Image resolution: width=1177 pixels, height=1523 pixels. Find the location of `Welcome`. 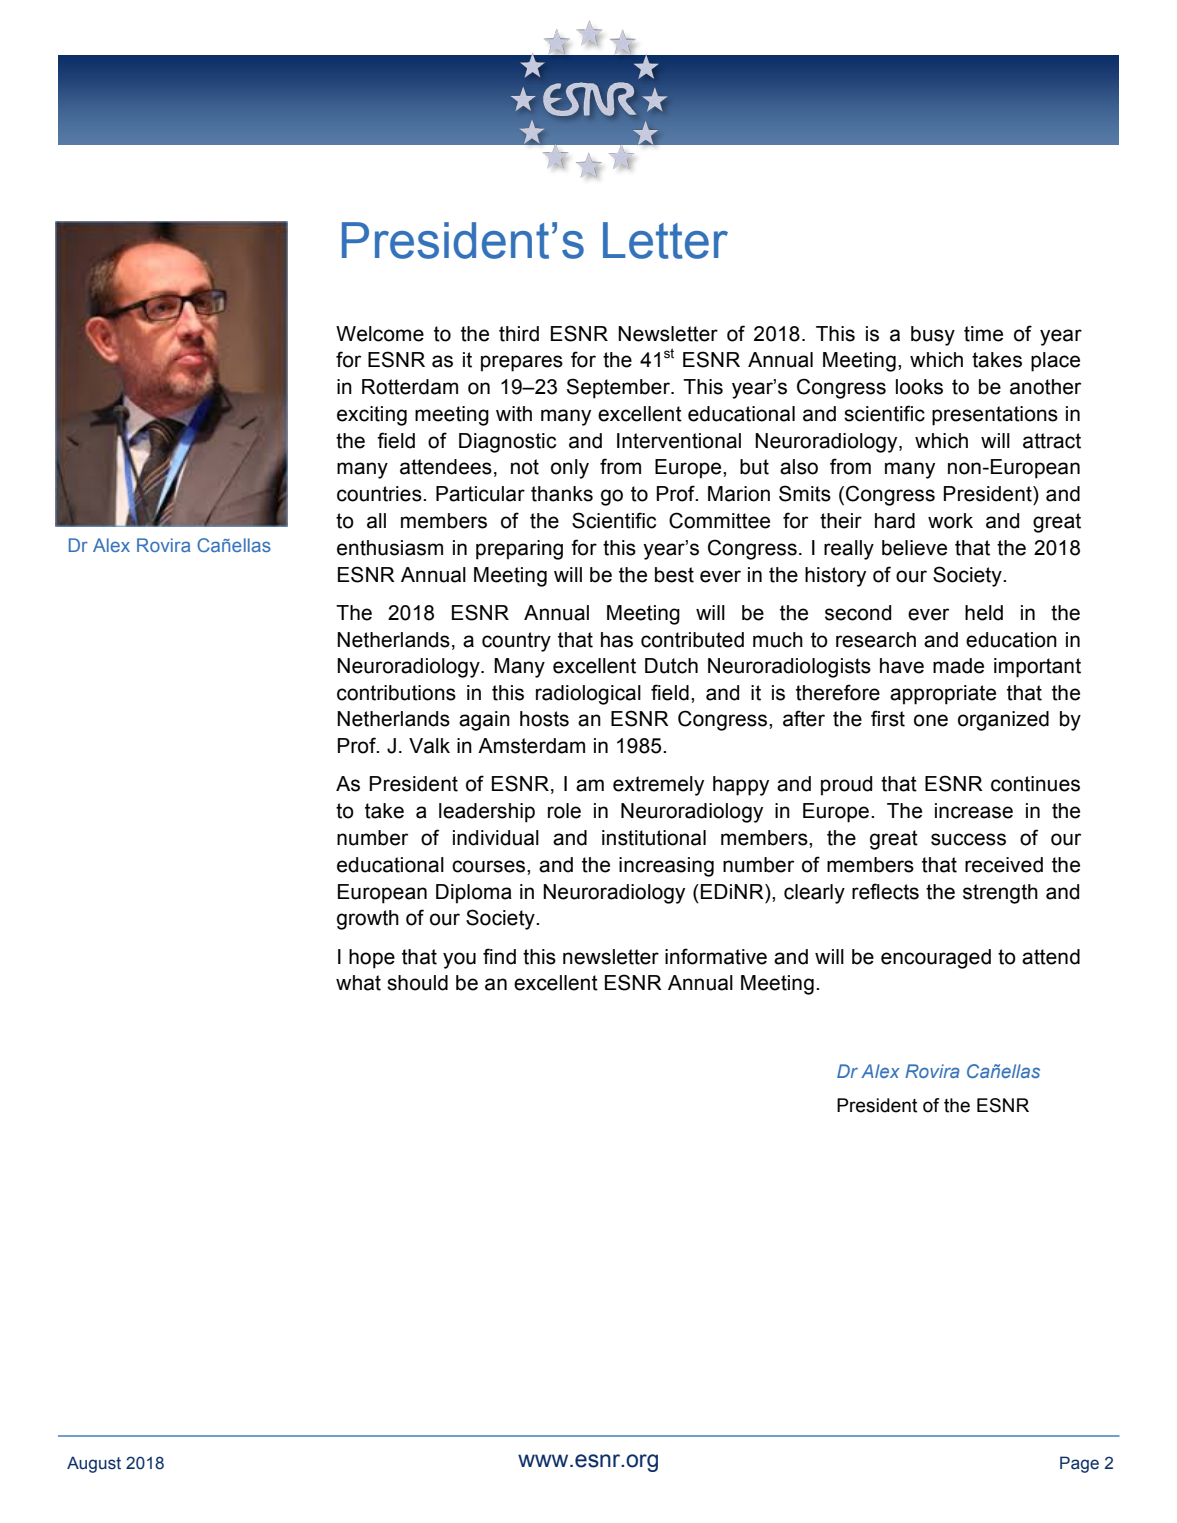

Welcome is located at coordinates (380, 334).
